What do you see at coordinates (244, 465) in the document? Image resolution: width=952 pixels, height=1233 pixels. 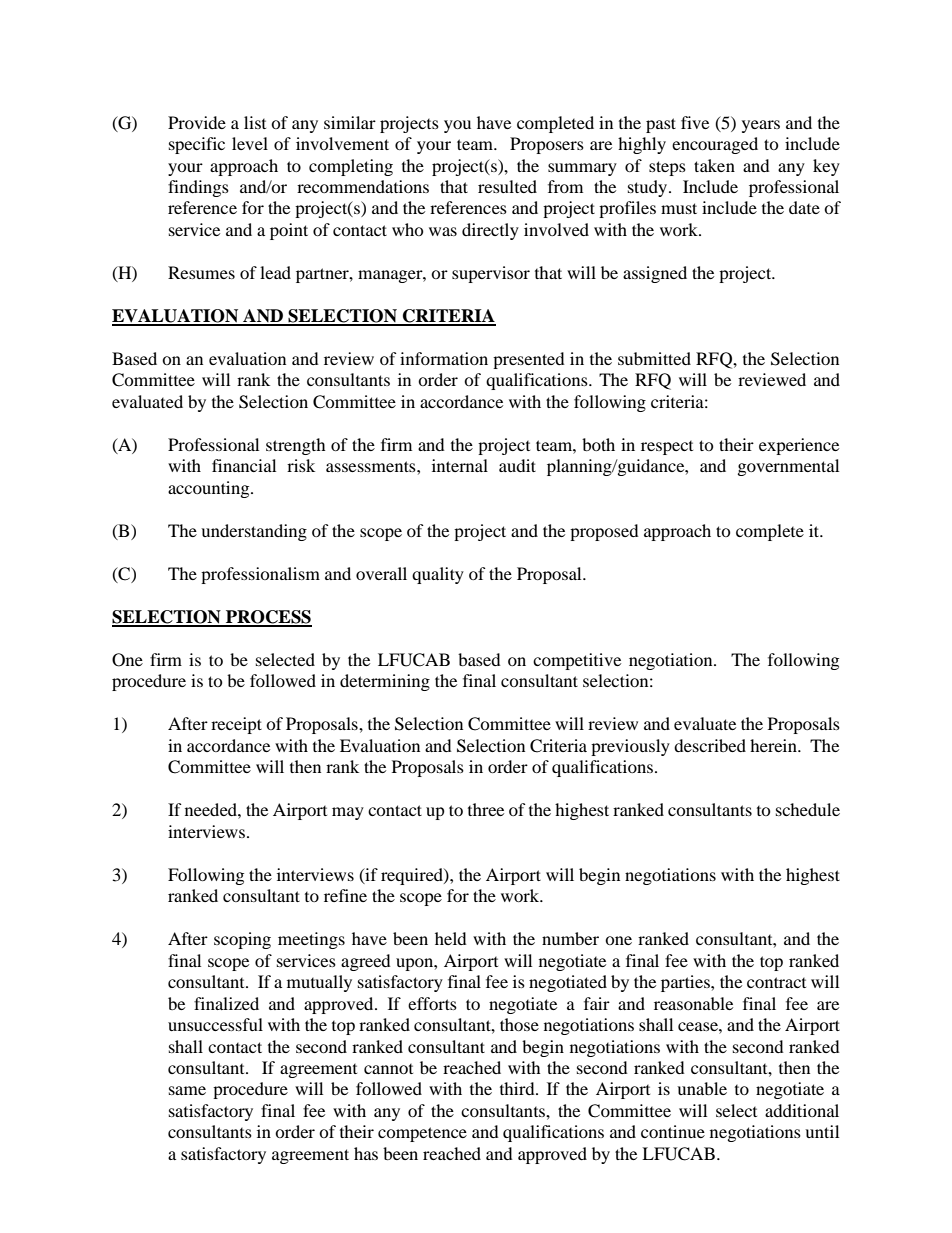 I see `financial` at bounding box center [244, 465].
